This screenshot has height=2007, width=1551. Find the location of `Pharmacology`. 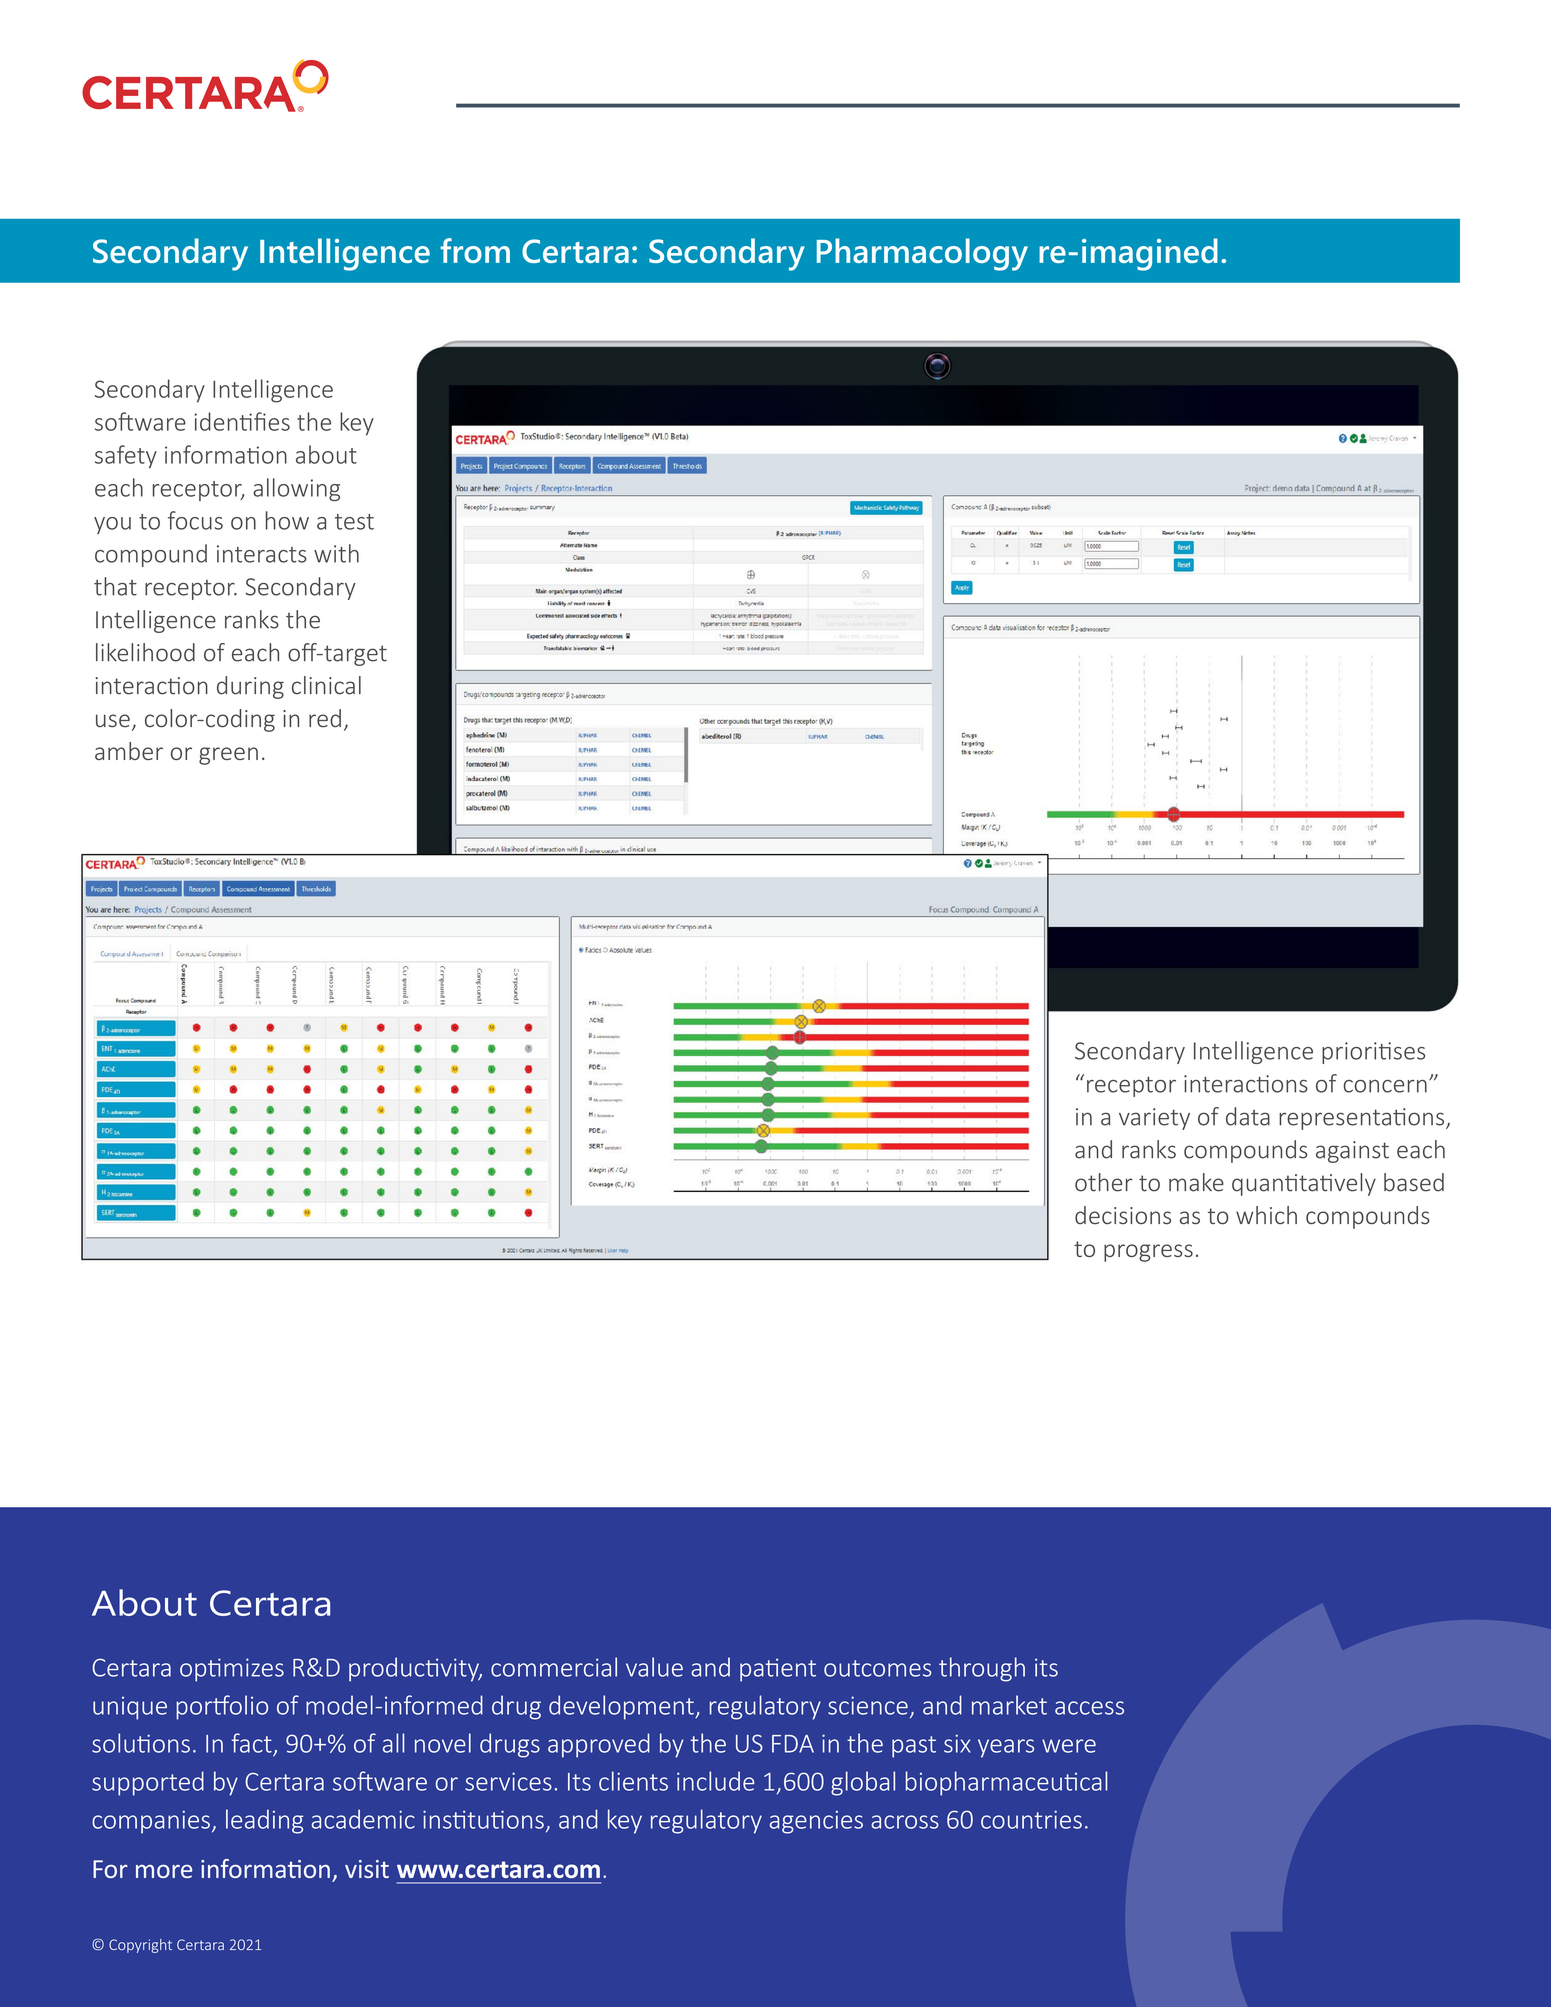

Pharmacology is located at coordinates (922, 254).
